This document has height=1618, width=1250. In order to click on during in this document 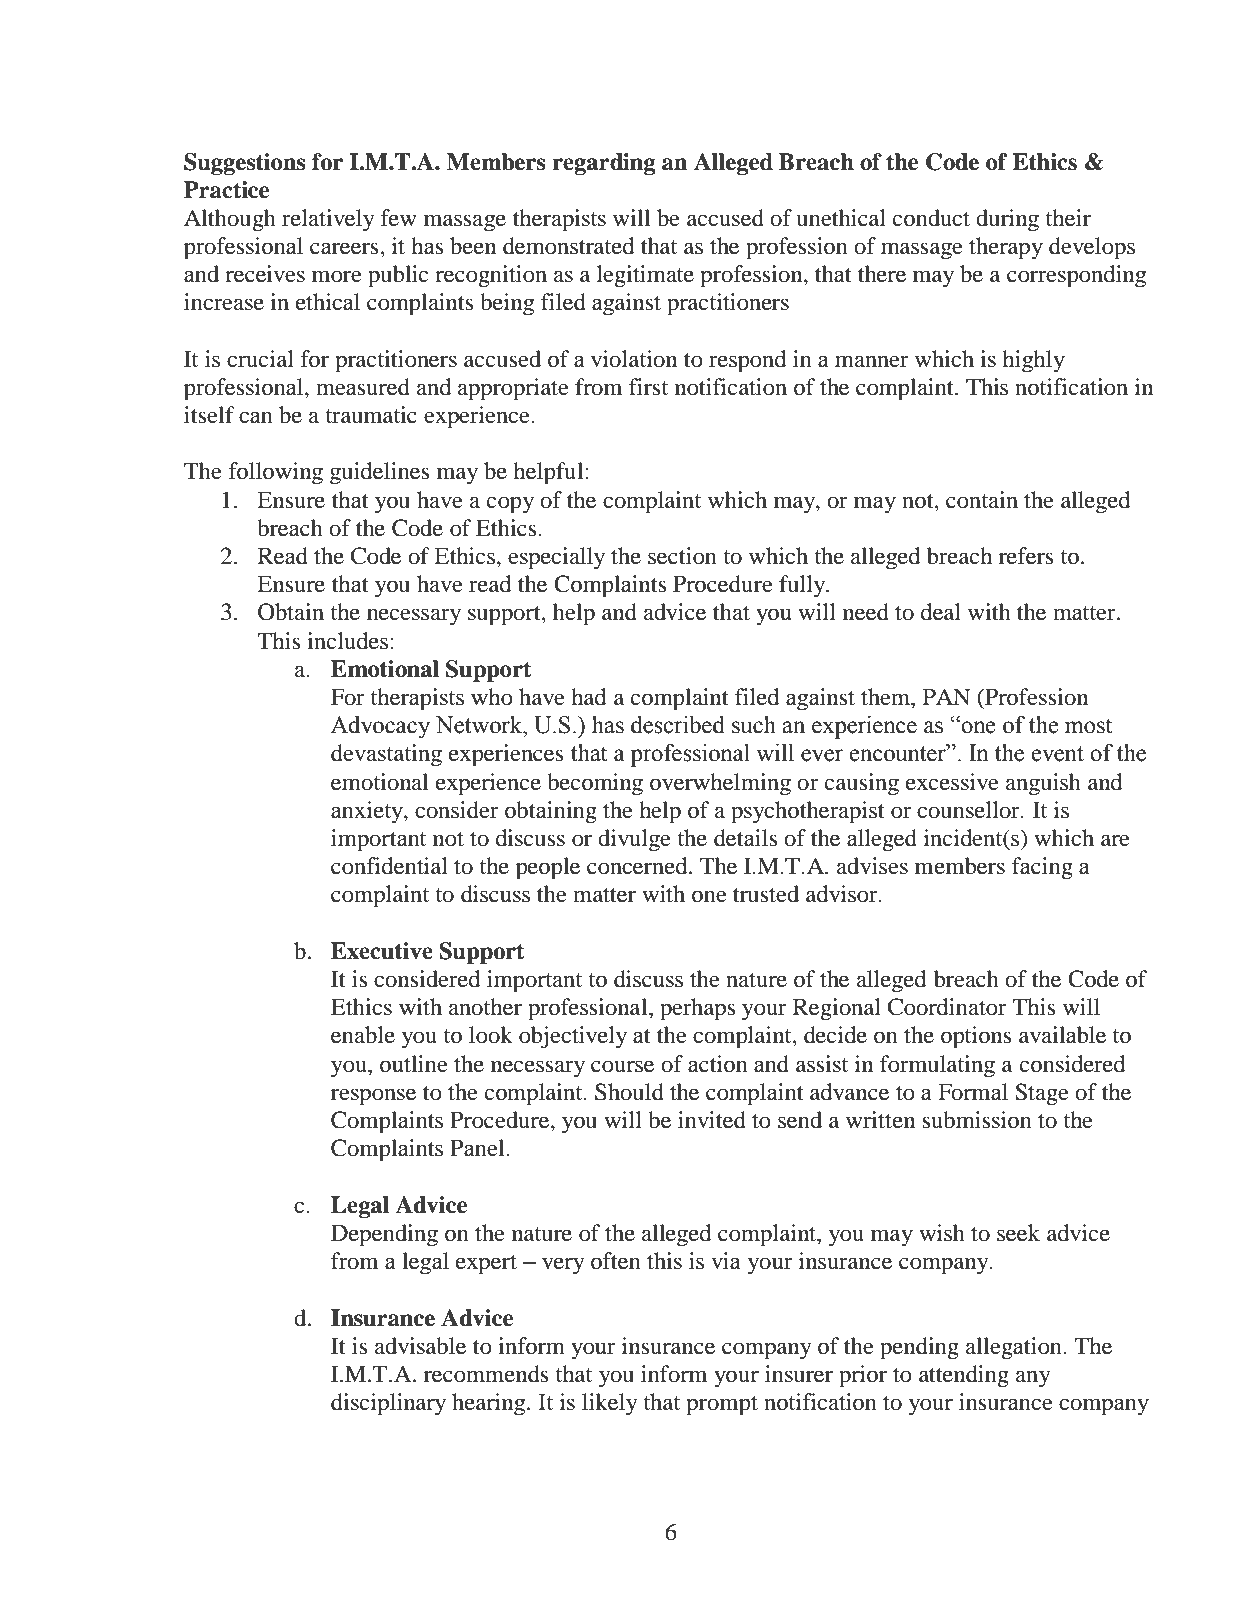, I will do `click(1007, 220)`.
